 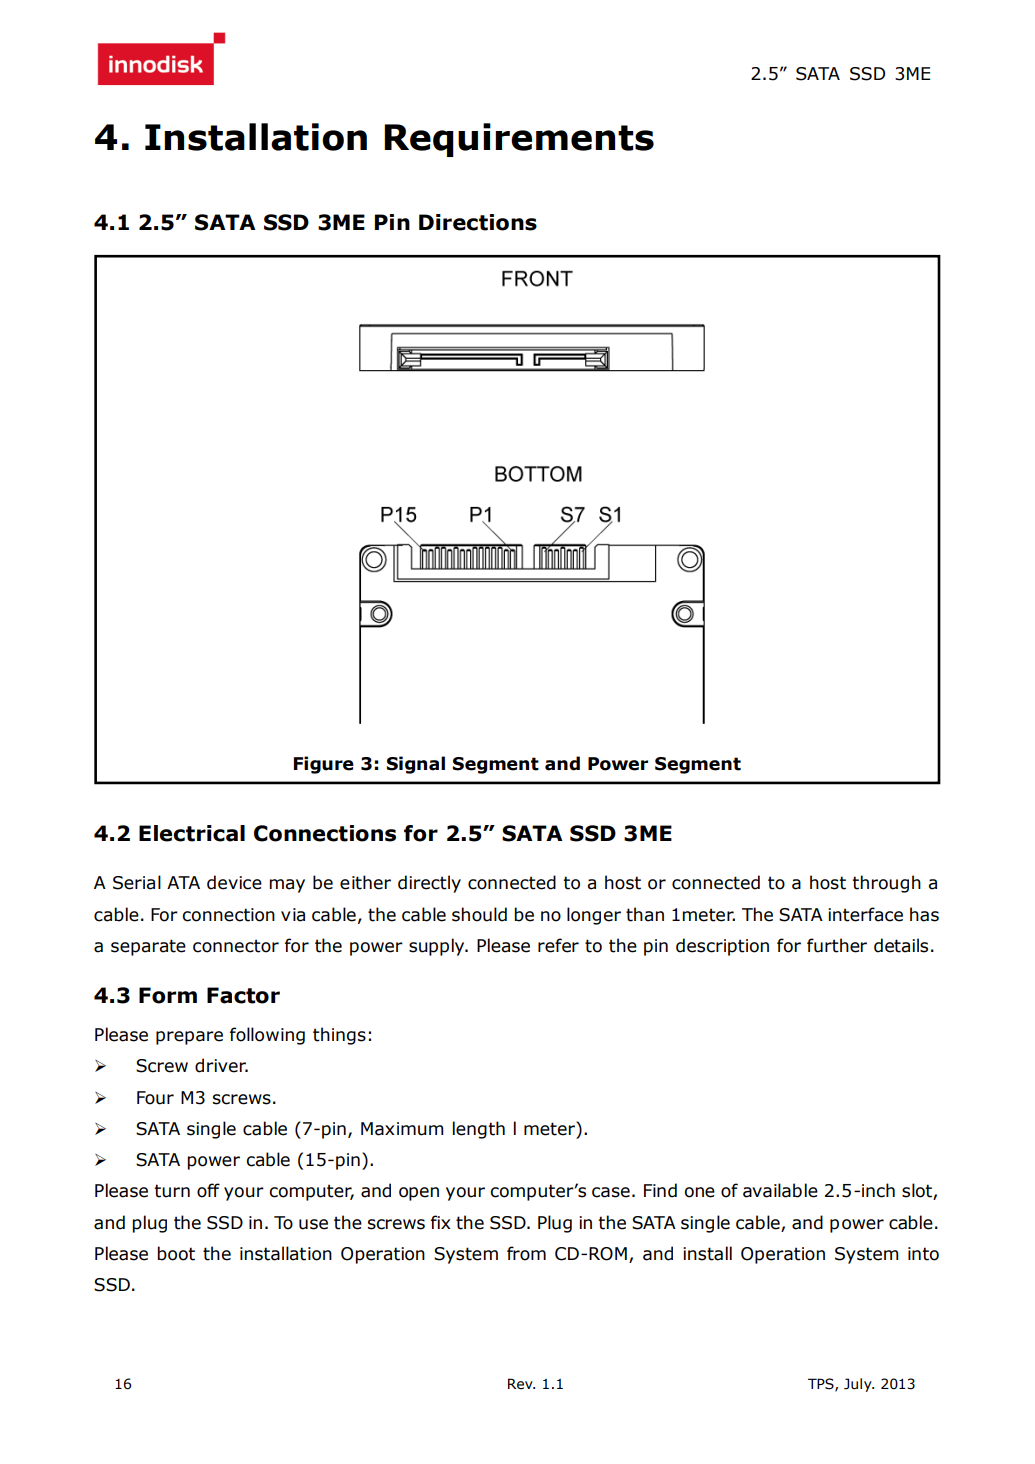 I want to click on refer, so click(x=558, y=945).
